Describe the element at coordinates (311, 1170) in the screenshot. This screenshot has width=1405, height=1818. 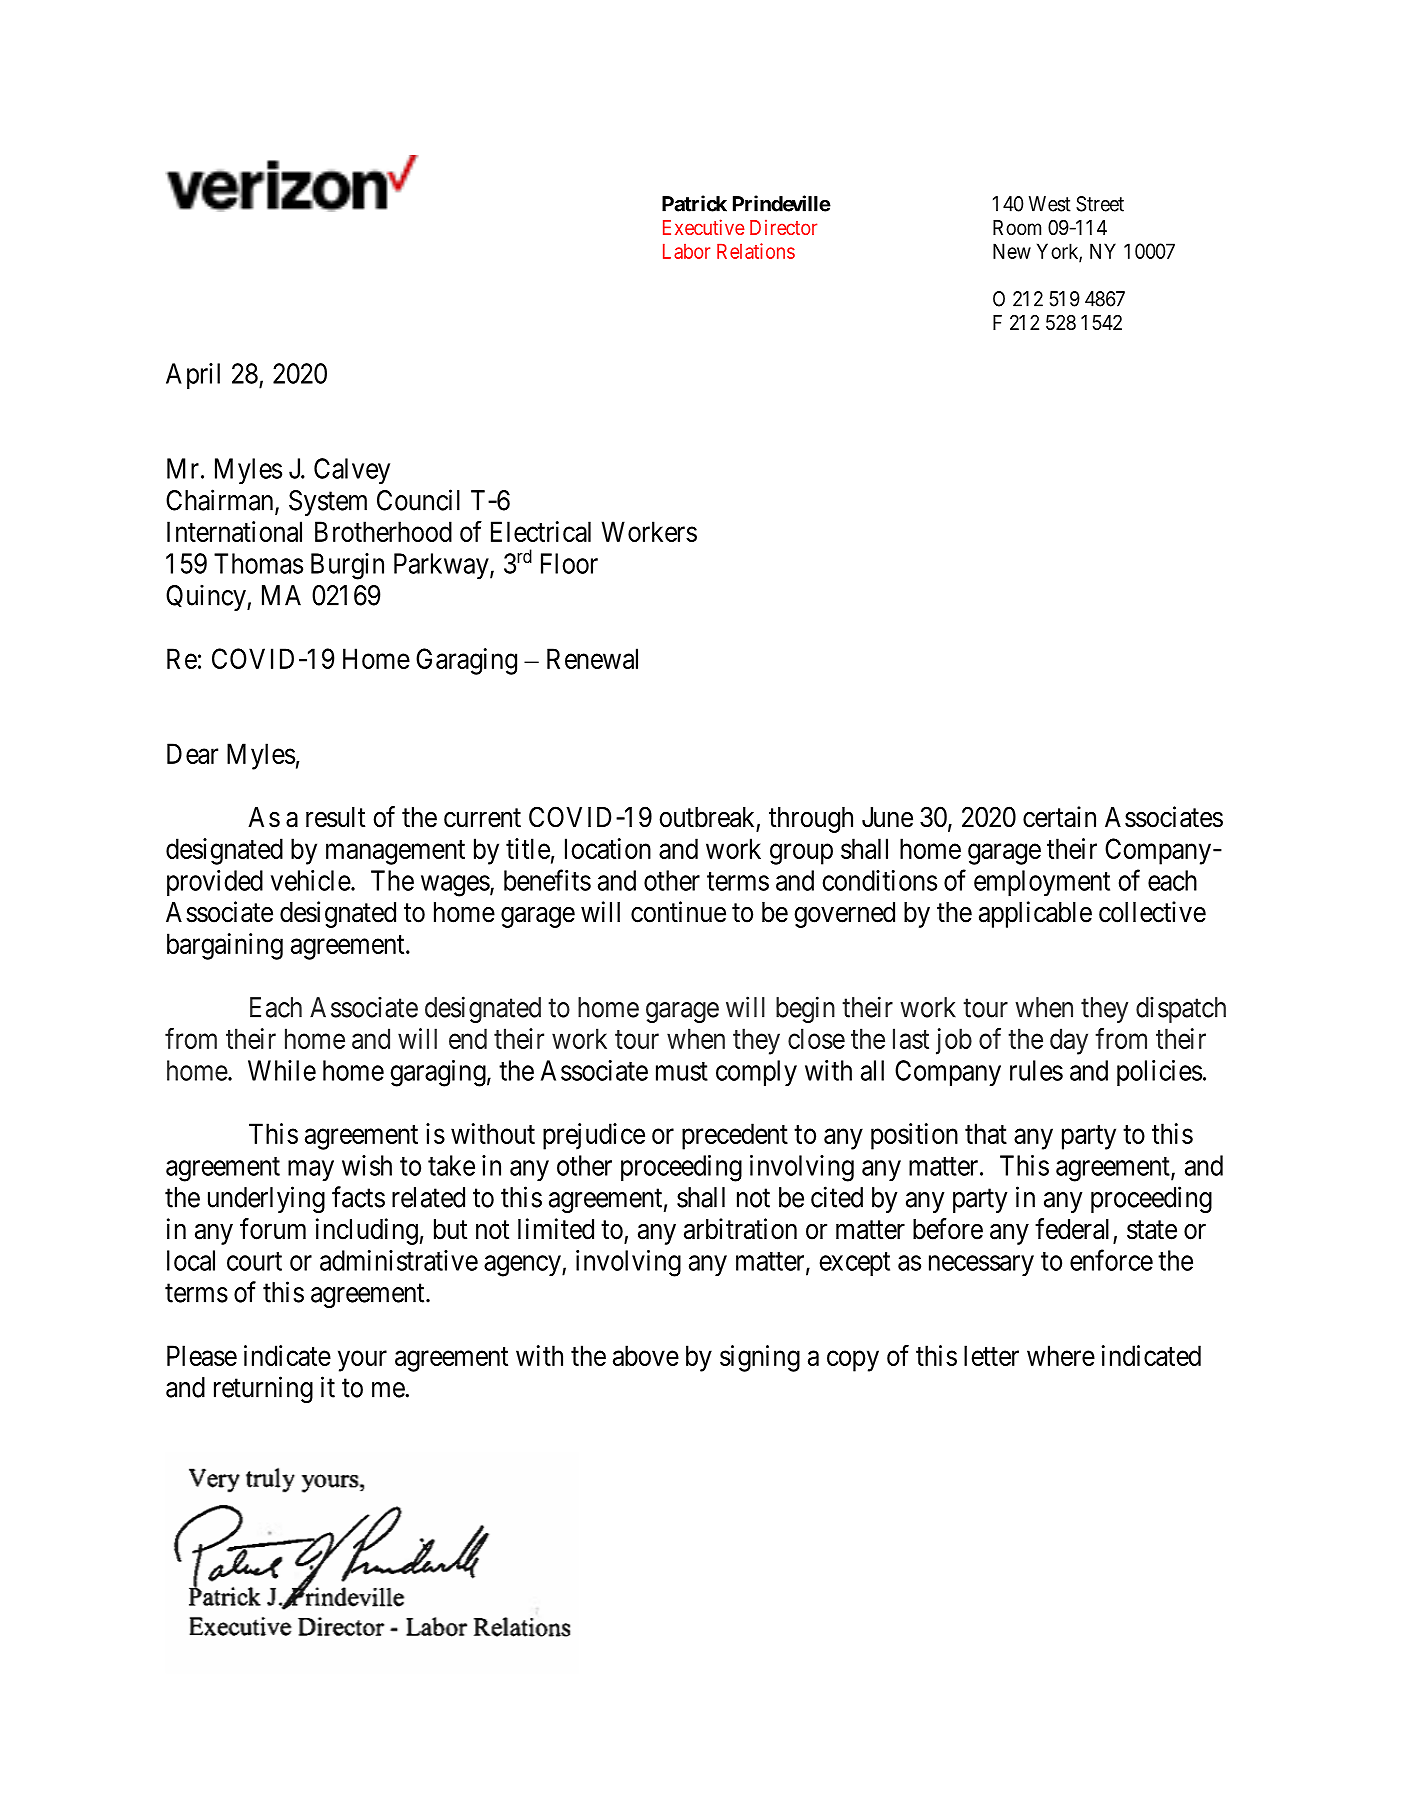
I see `may` at that location.
